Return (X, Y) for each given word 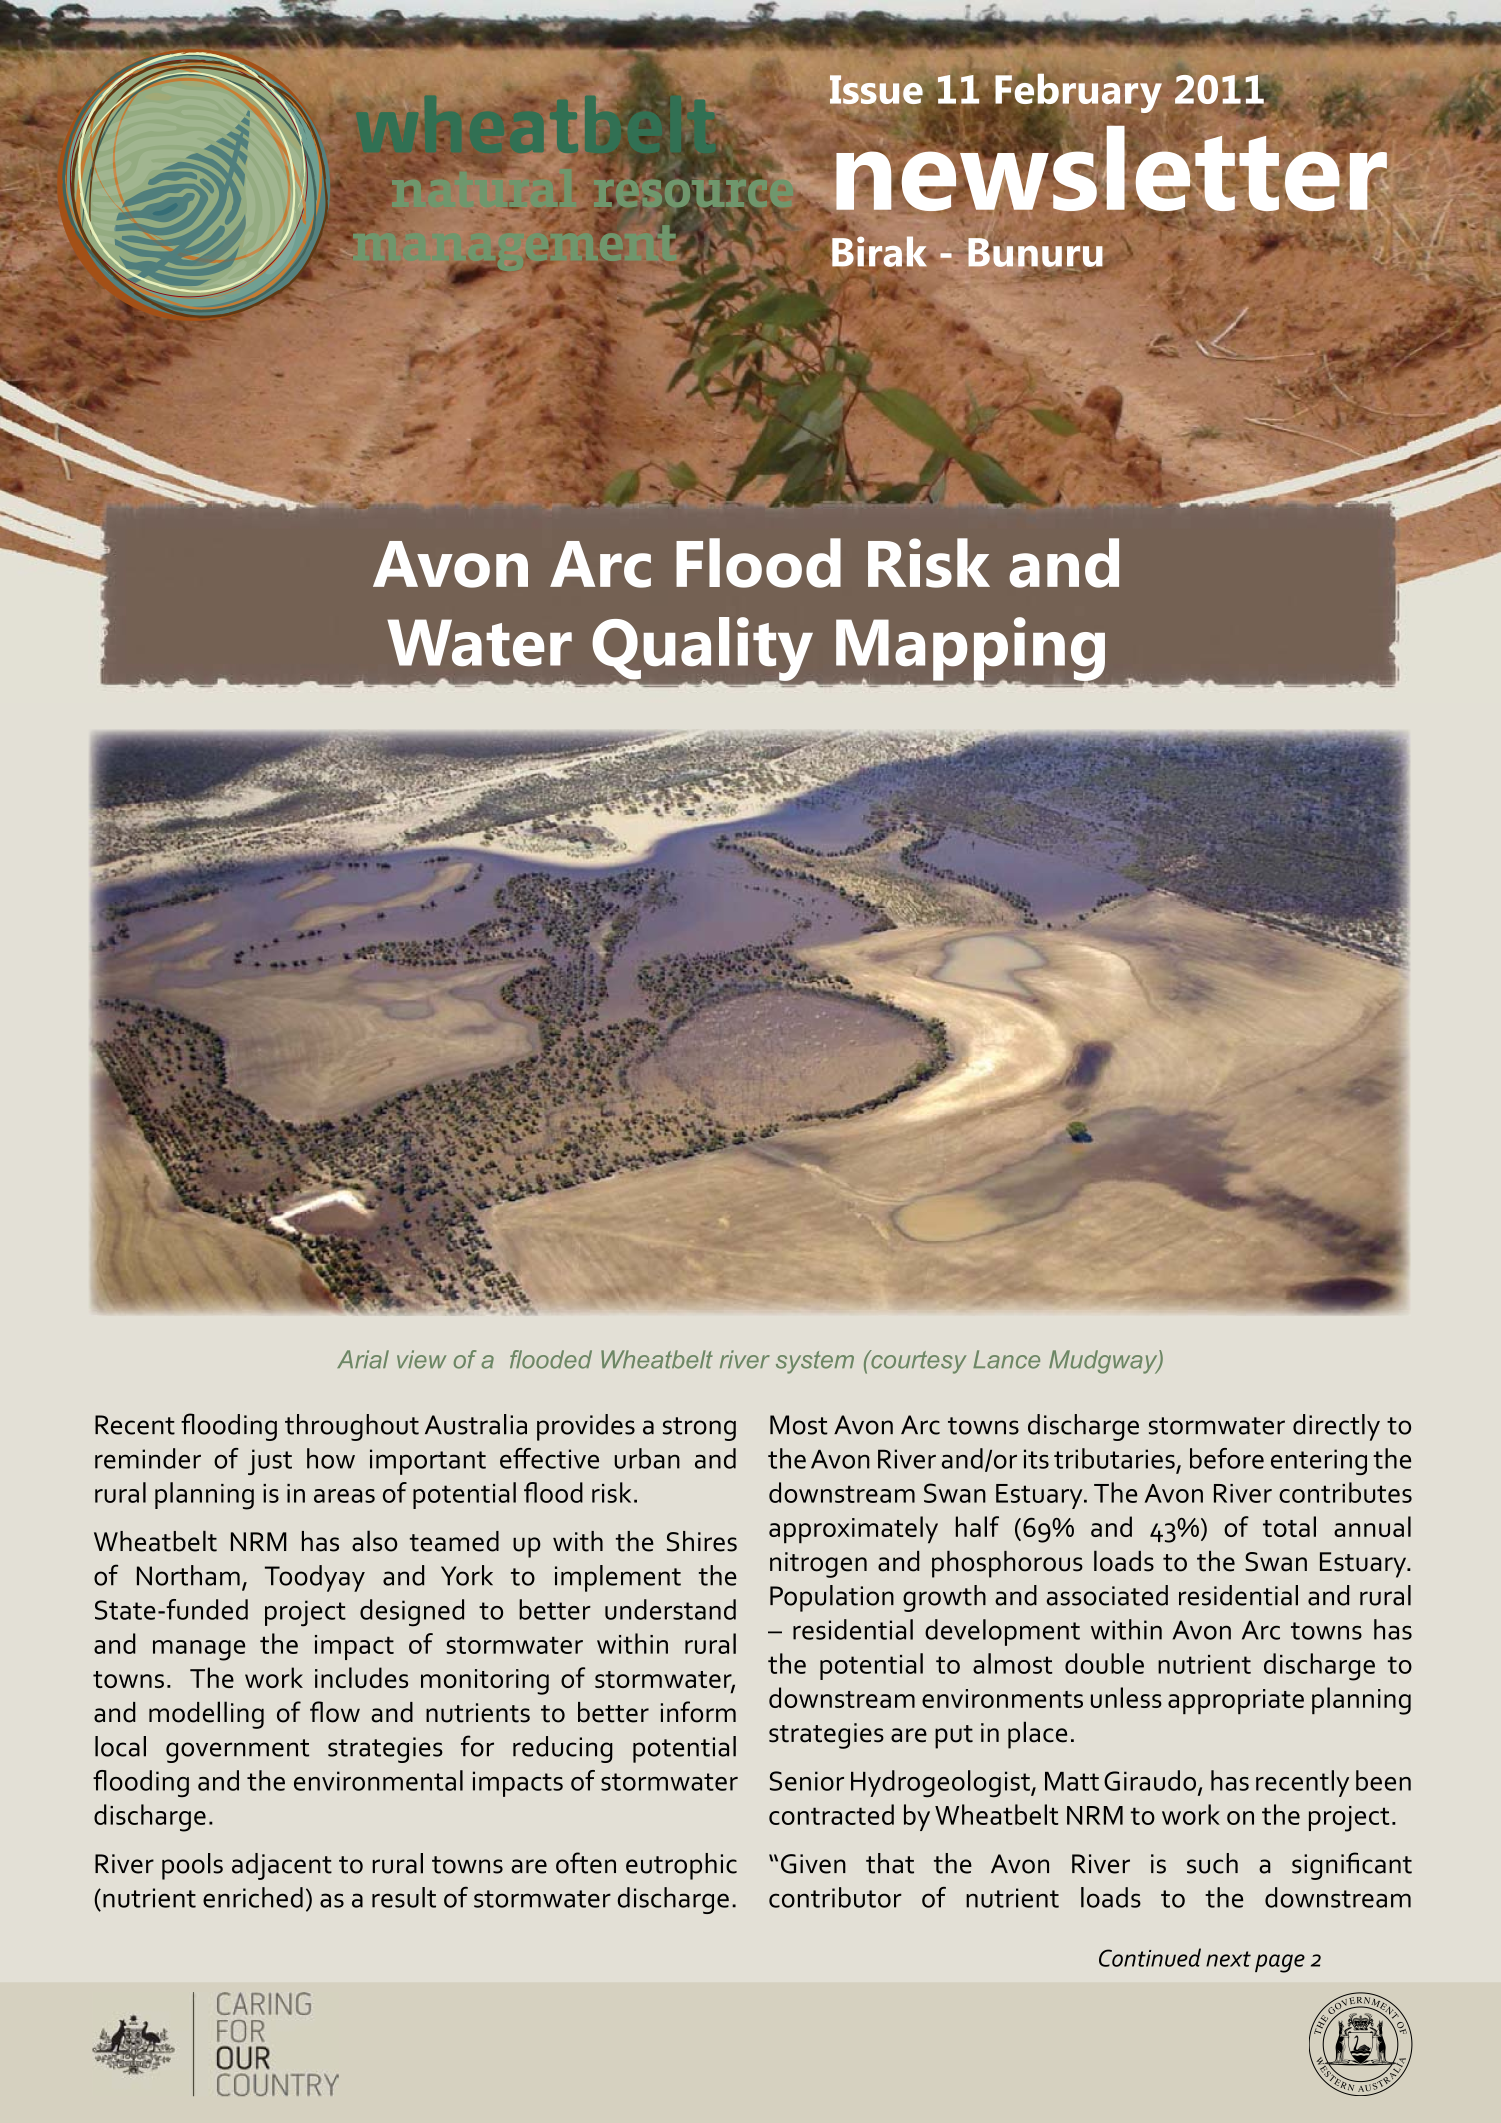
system (815, 1362)
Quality (704, 650)
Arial (363, 1359)
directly (1336, 1427)
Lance (1006, 1359)
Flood (758, 563)
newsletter (1111, 167)
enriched (253, 1897)
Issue (876, 89)
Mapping (970, 650)
